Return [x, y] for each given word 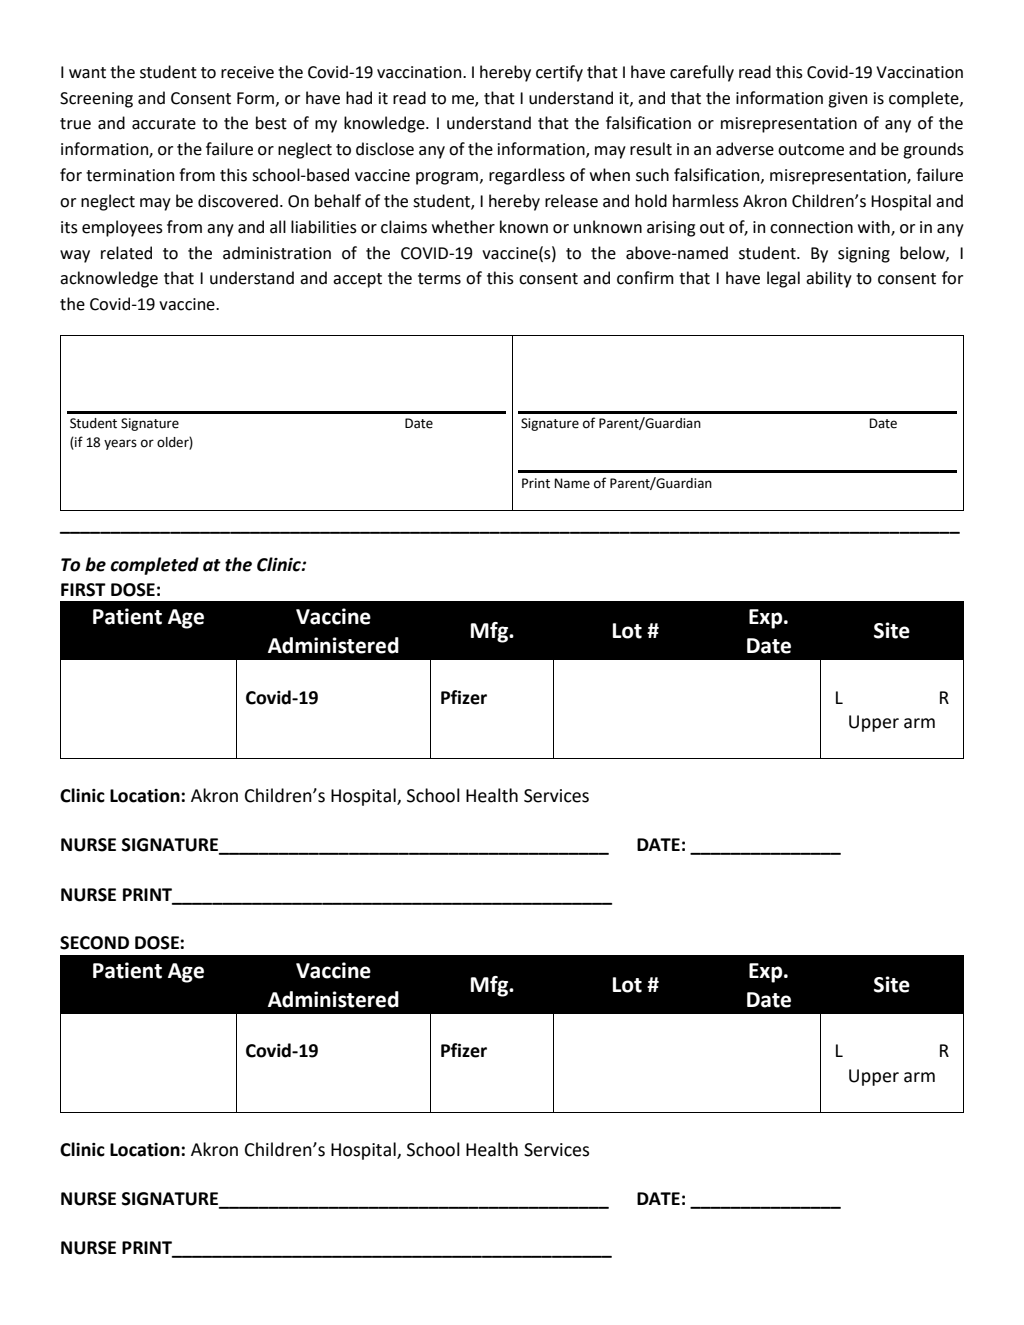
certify [559, 73]
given [847, 100]
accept [357, 280]
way [75, 256]
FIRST [83, 590]
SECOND [94, 943]
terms [439, 279]
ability [829, 279]
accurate [164, 124]
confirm [645, 278]
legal [783, 279]
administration [277, 253]
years [120, 444]
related [126, 253]
